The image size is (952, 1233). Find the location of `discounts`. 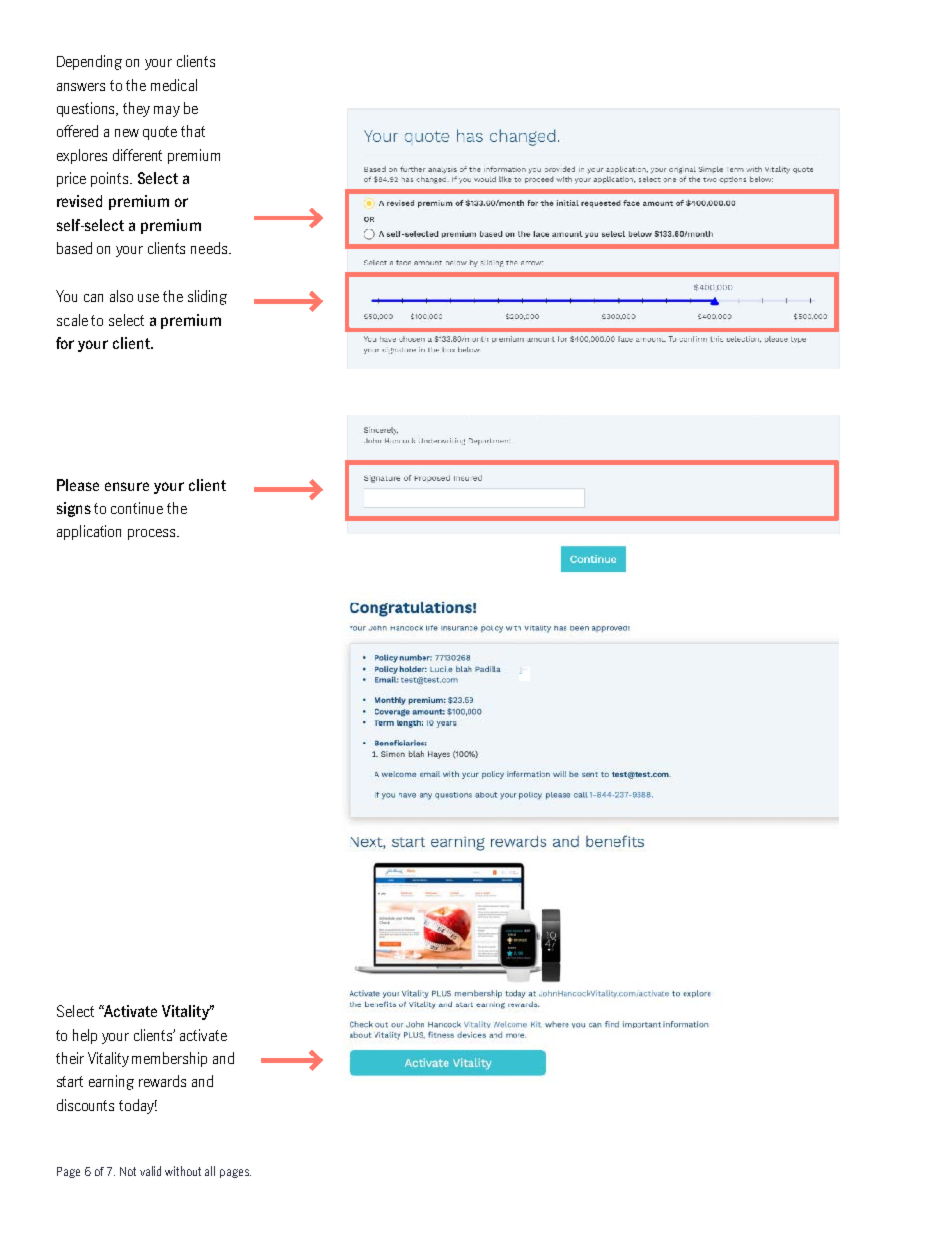

discounts is located at coordinates (85, 1105).
